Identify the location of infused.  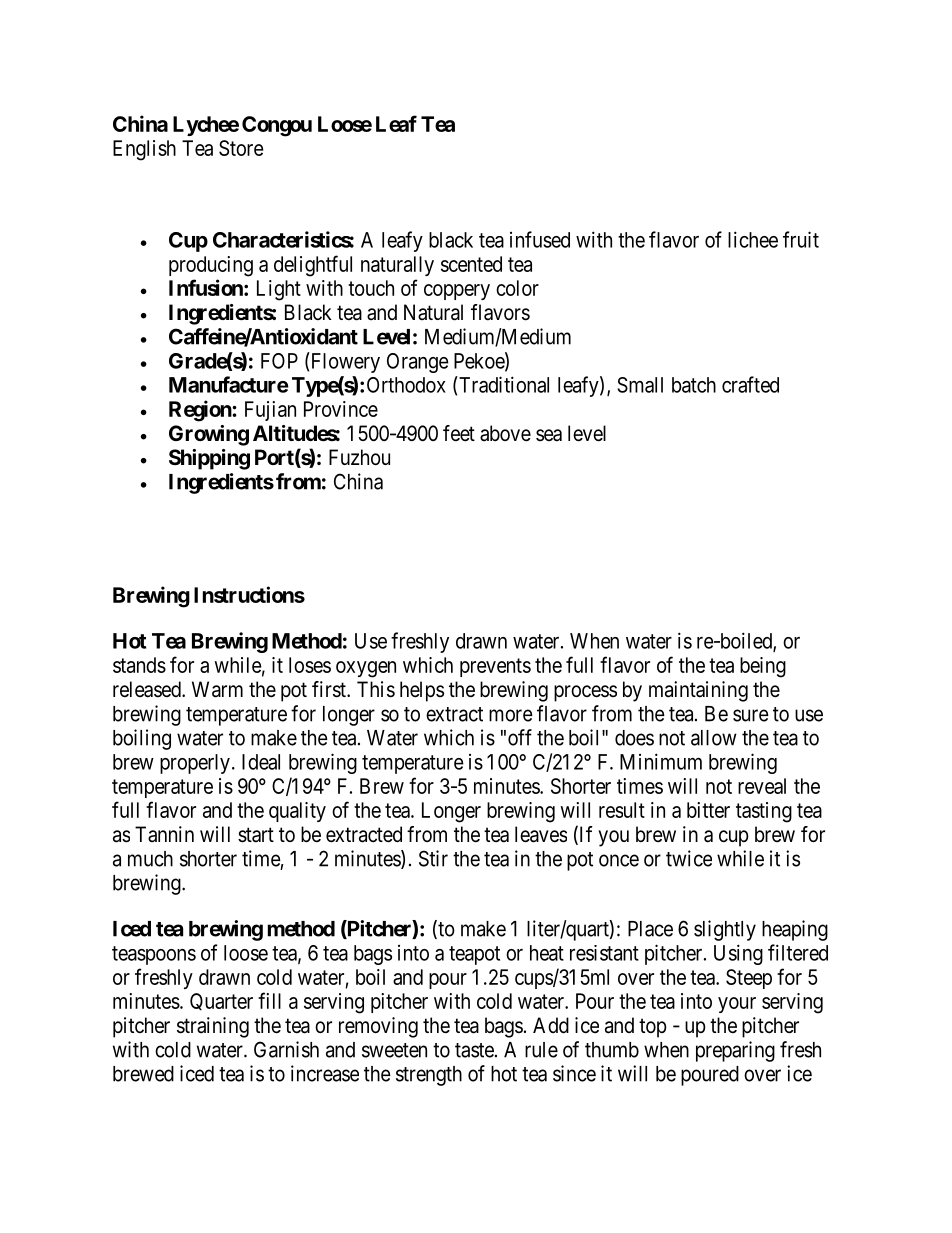
(540, 239).
